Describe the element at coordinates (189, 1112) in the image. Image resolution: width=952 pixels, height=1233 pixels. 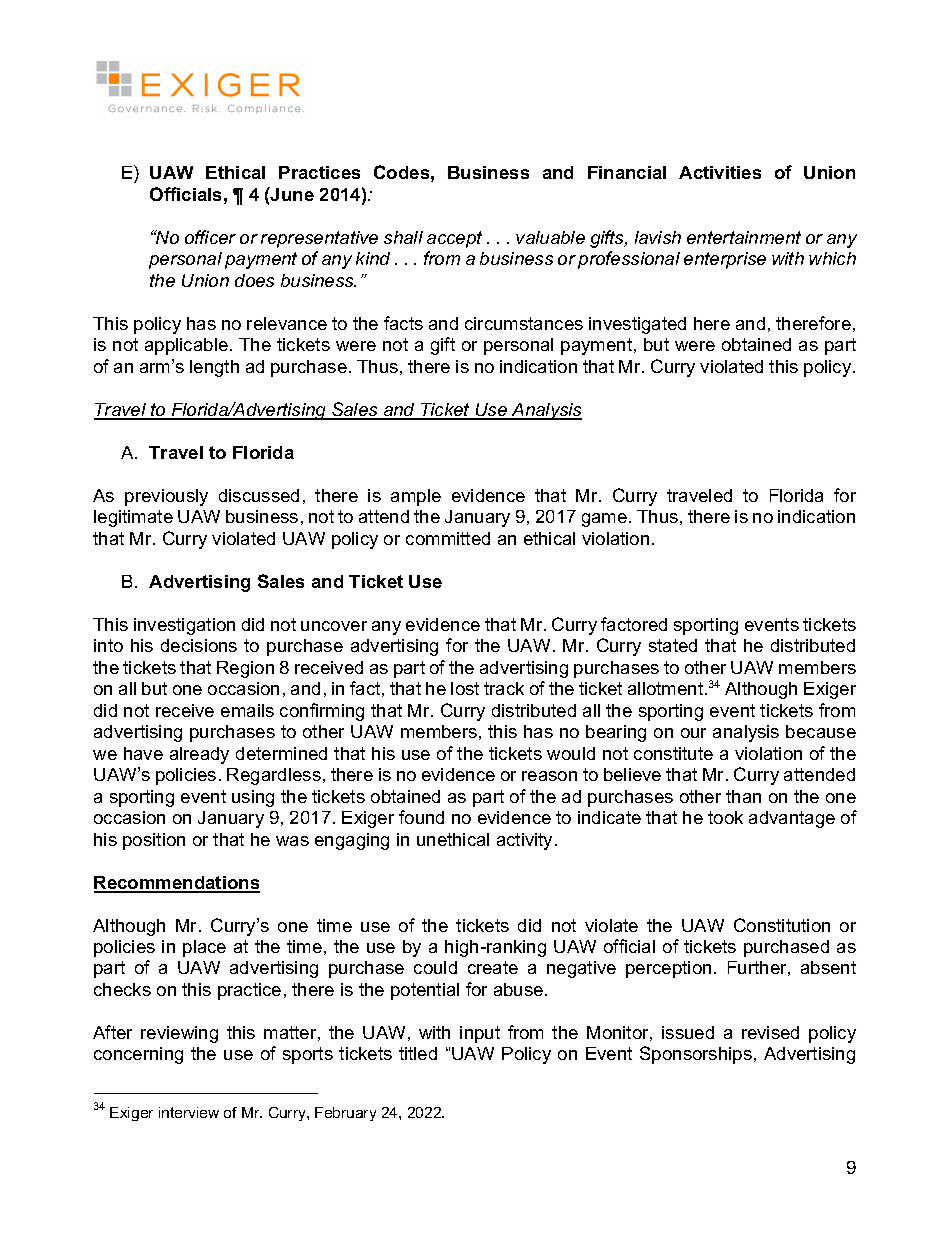
I see `interview` at that location.
